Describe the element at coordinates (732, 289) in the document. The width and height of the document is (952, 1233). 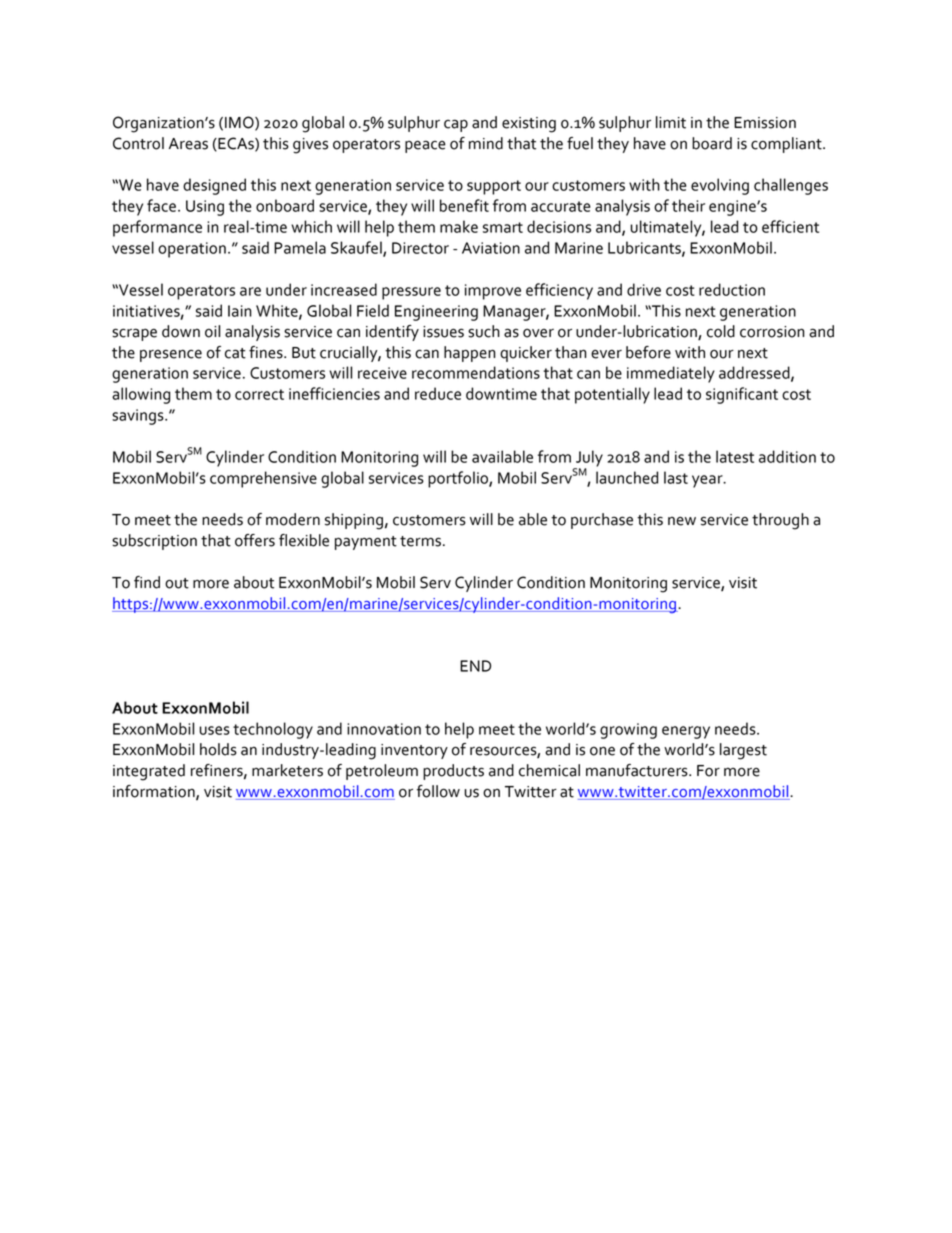
I see `reduction` at that location.
